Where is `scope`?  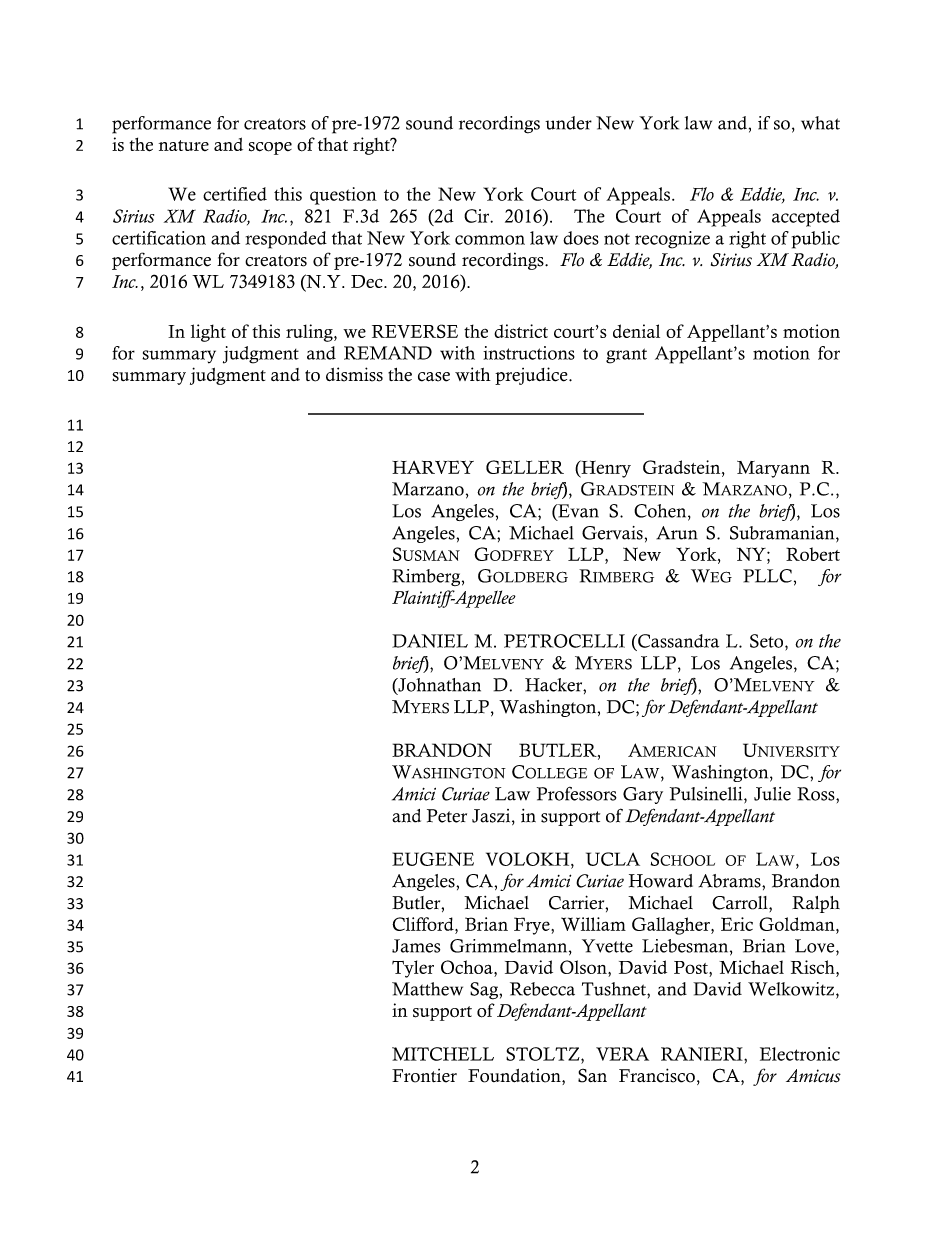
scope is located at coordinates (270, 148).
